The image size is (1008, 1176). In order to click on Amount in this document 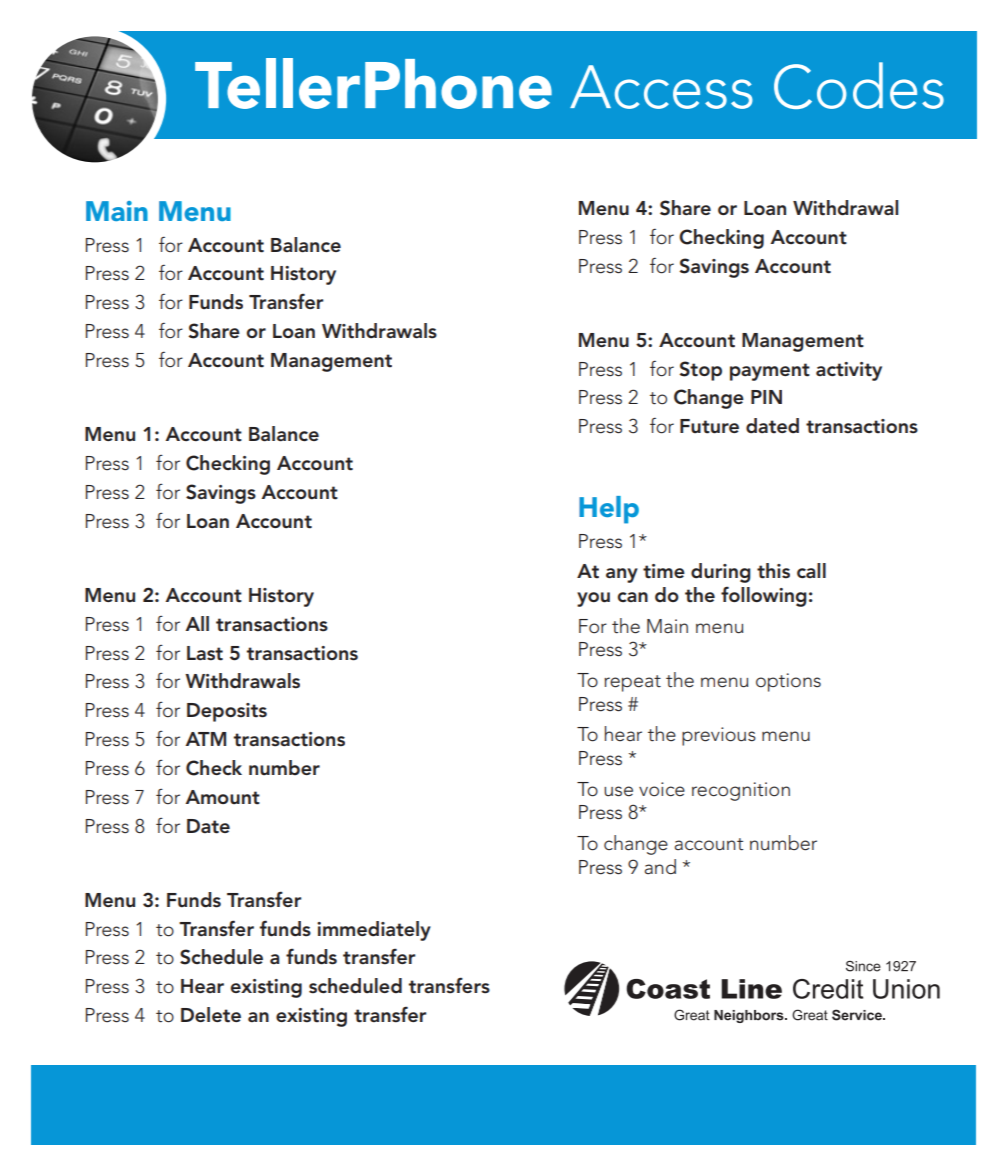, I will do `click(222, 797)`.
